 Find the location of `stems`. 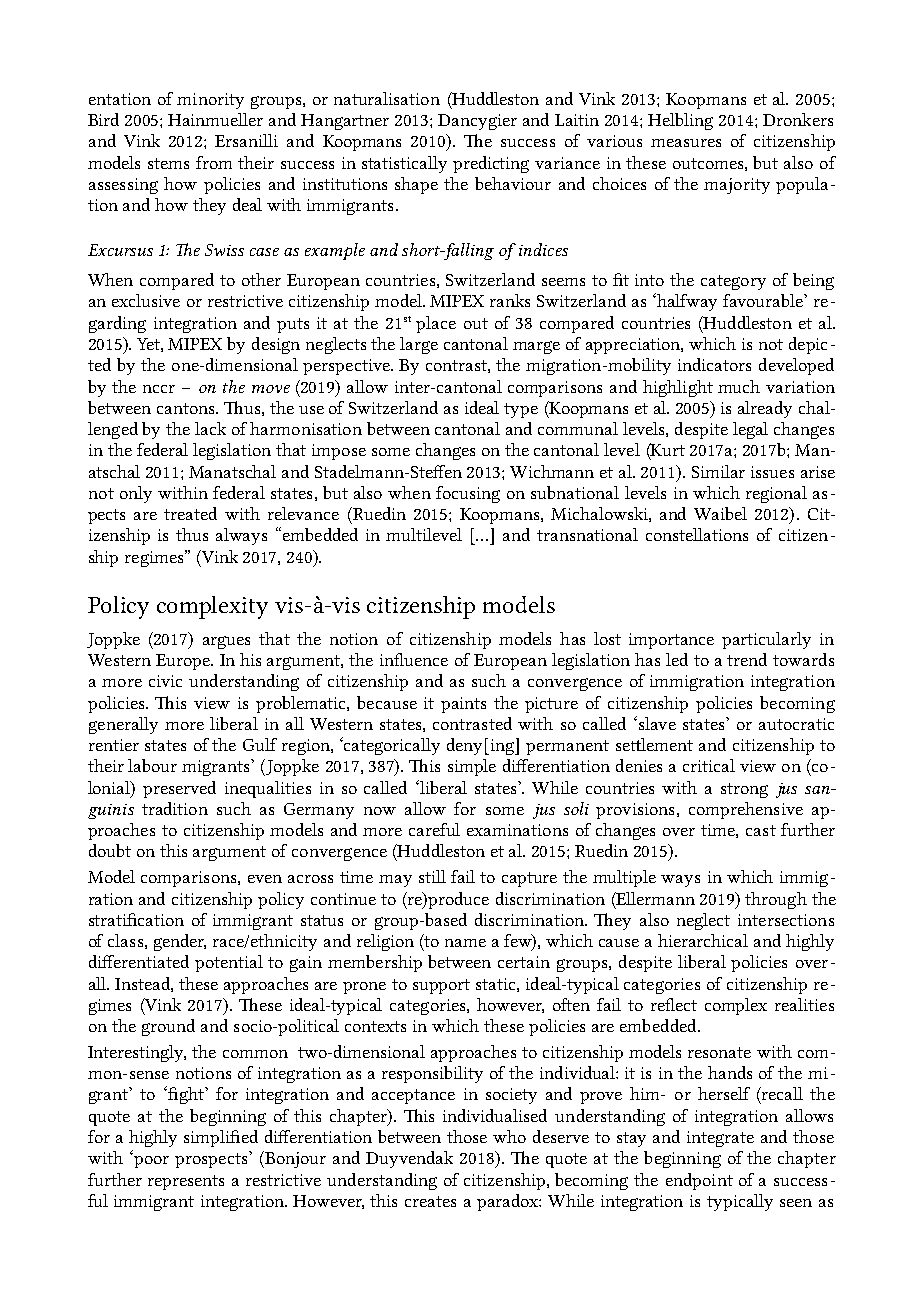

stems is located at coordinates (168, 163).
